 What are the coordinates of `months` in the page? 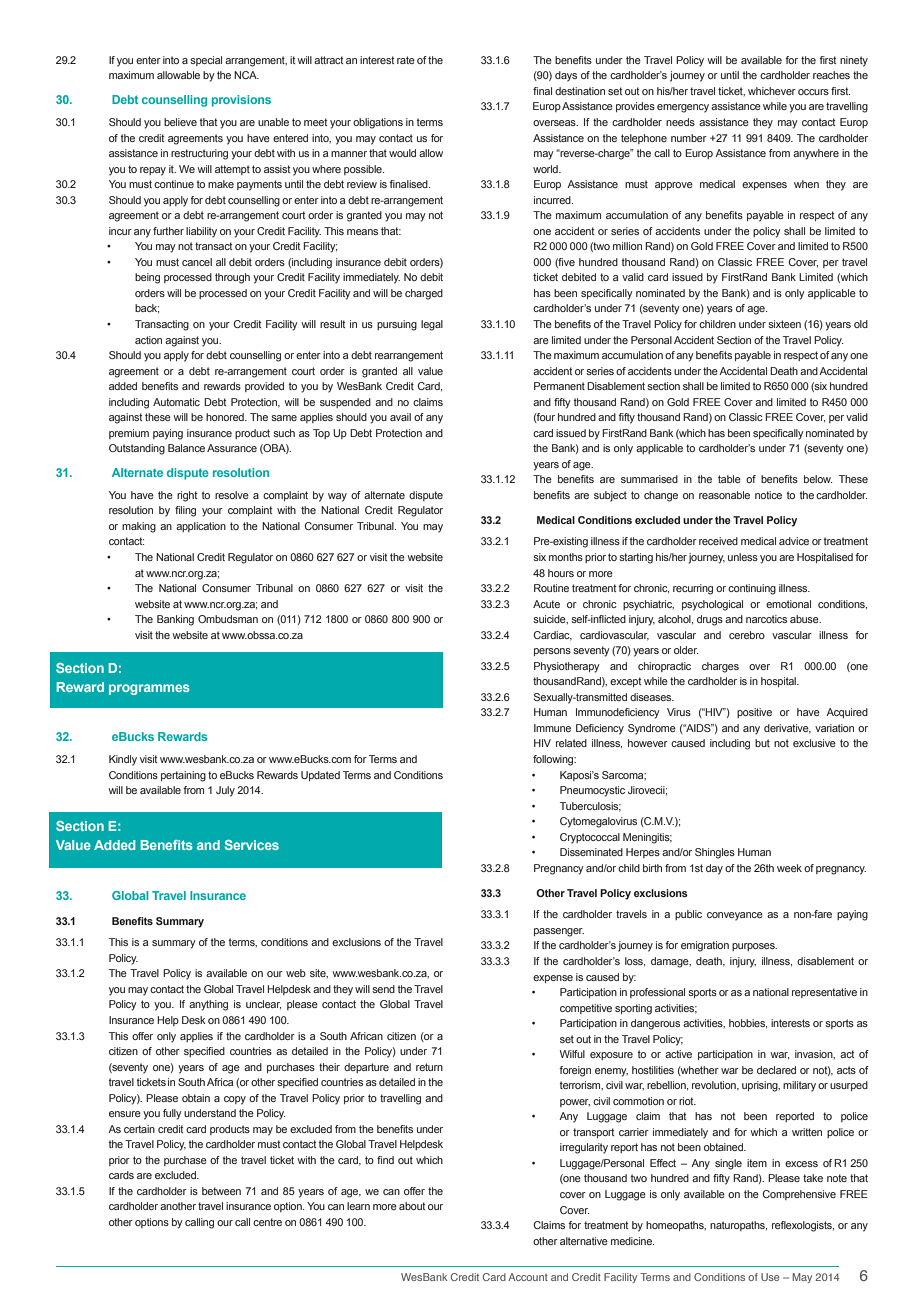 It's located at (566, 557).
